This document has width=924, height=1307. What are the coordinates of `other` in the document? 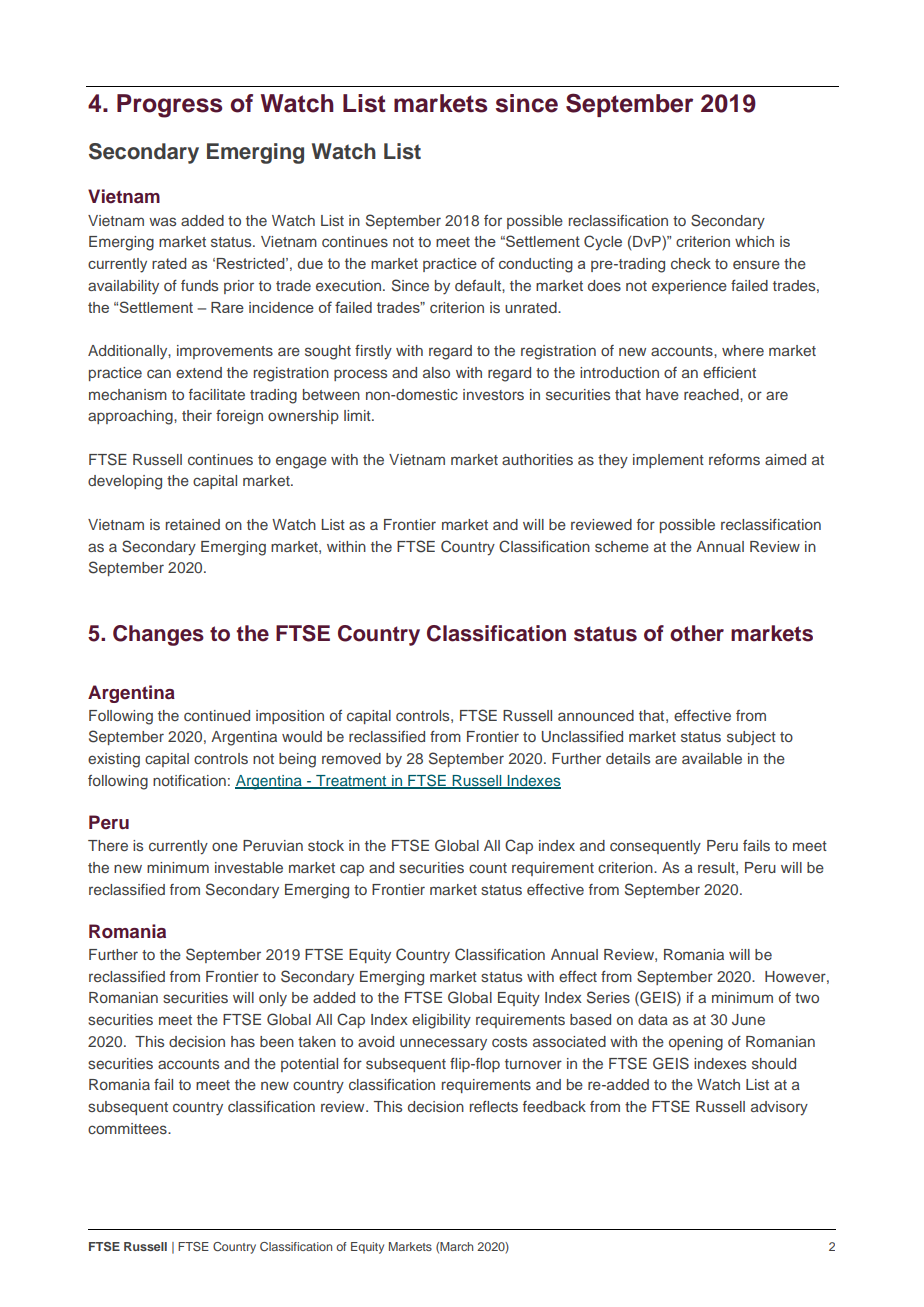 It's located at (697, 633).
